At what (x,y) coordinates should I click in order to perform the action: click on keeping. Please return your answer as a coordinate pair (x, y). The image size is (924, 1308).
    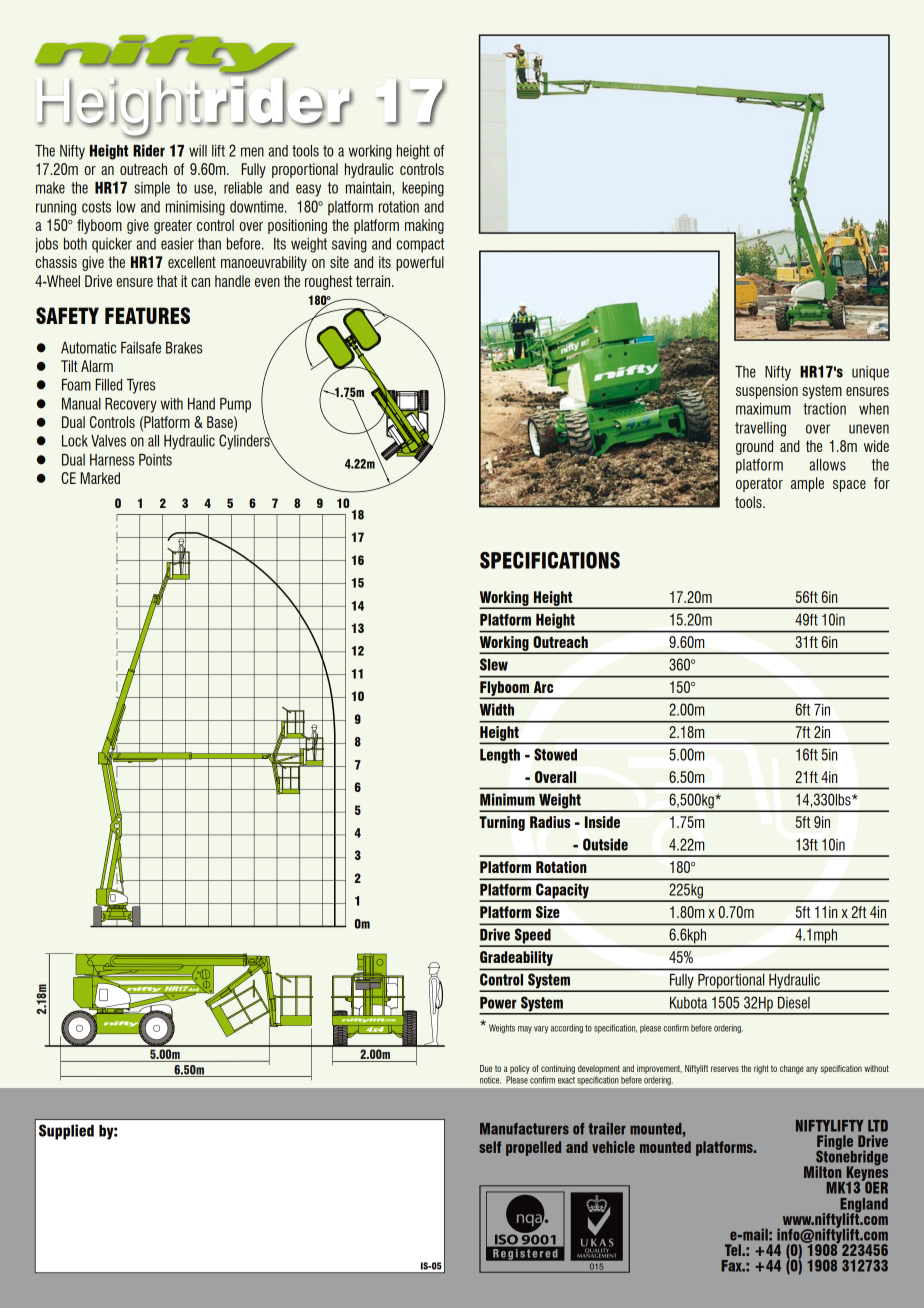
    Looking at the image, I should click on (423, 189).
